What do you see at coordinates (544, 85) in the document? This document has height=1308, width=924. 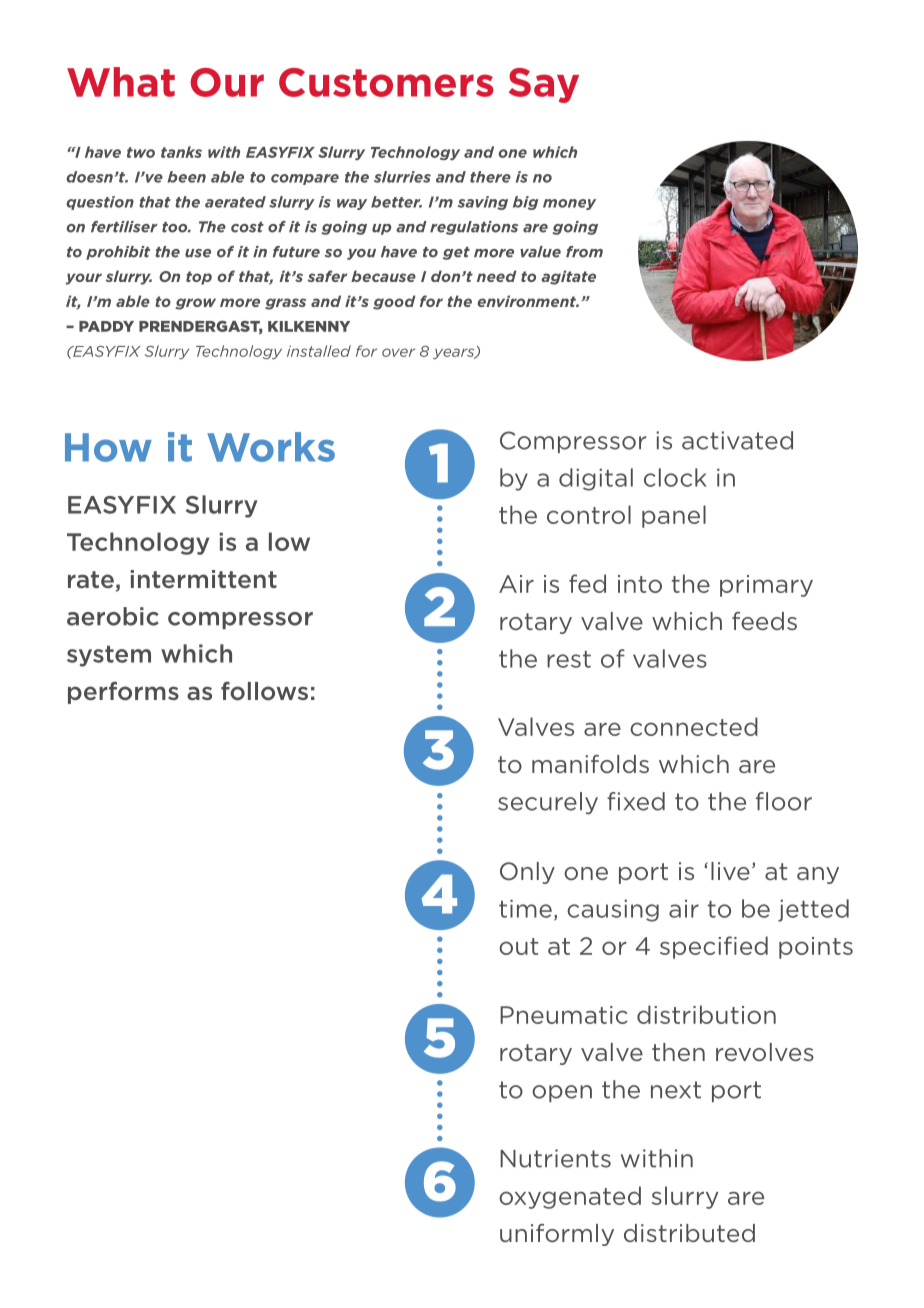 I see `Say` at bounding box center [544, 85].
